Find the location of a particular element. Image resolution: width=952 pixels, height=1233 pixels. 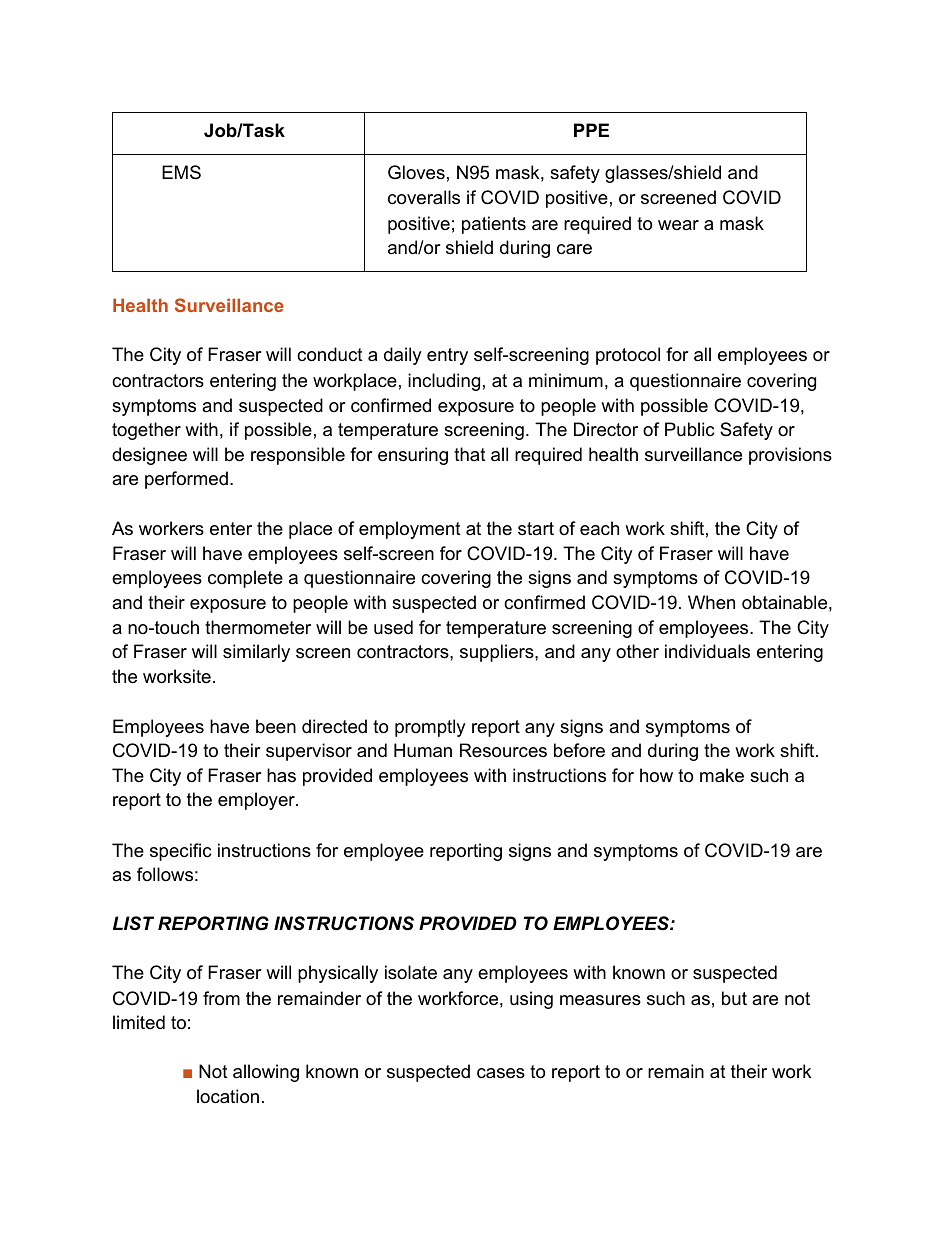

employment is located at coordinates (410, 530).
